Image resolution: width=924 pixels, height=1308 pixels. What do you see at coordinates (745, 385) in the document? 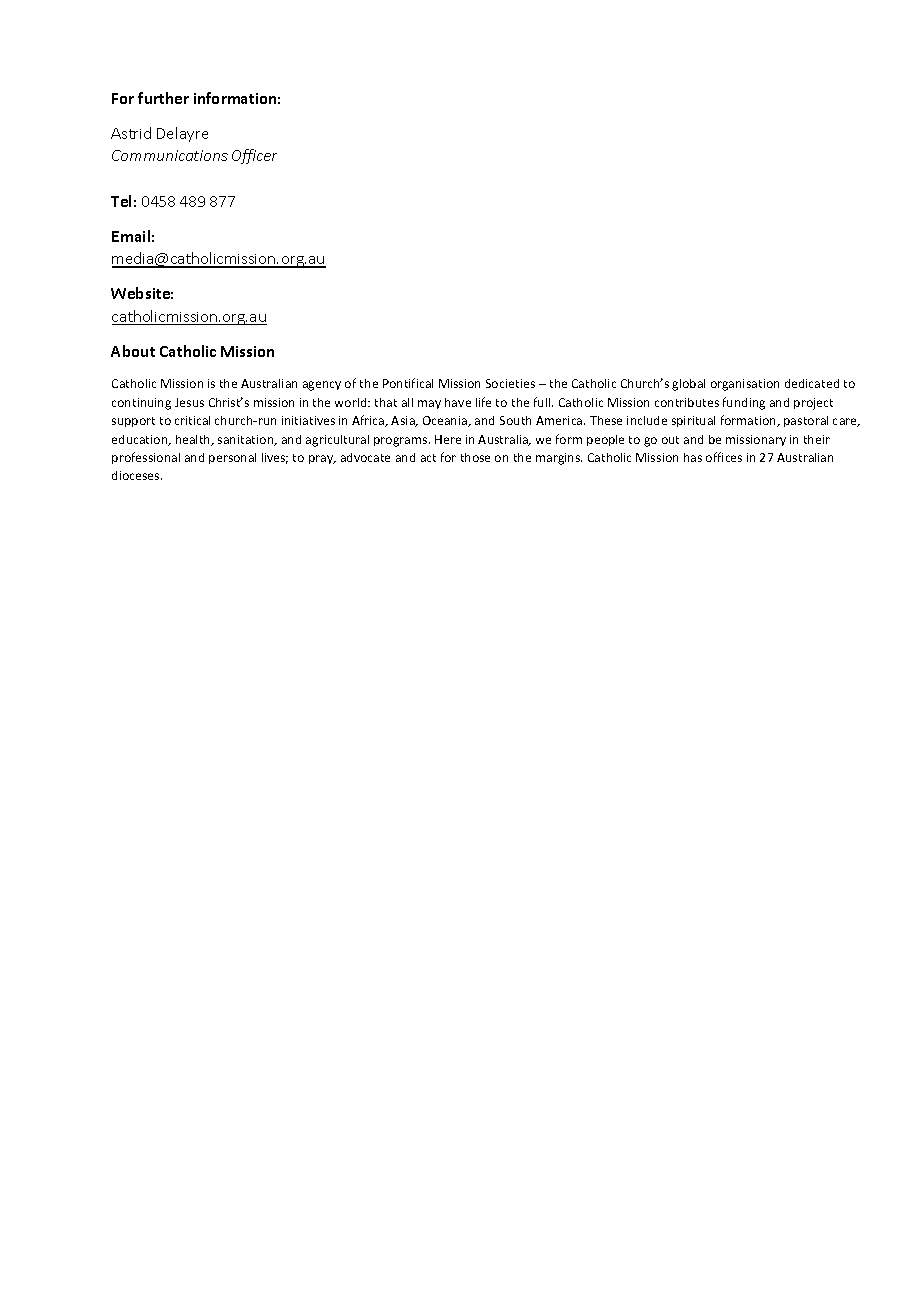
I see `organisation` at bounding box center [745, 385].
